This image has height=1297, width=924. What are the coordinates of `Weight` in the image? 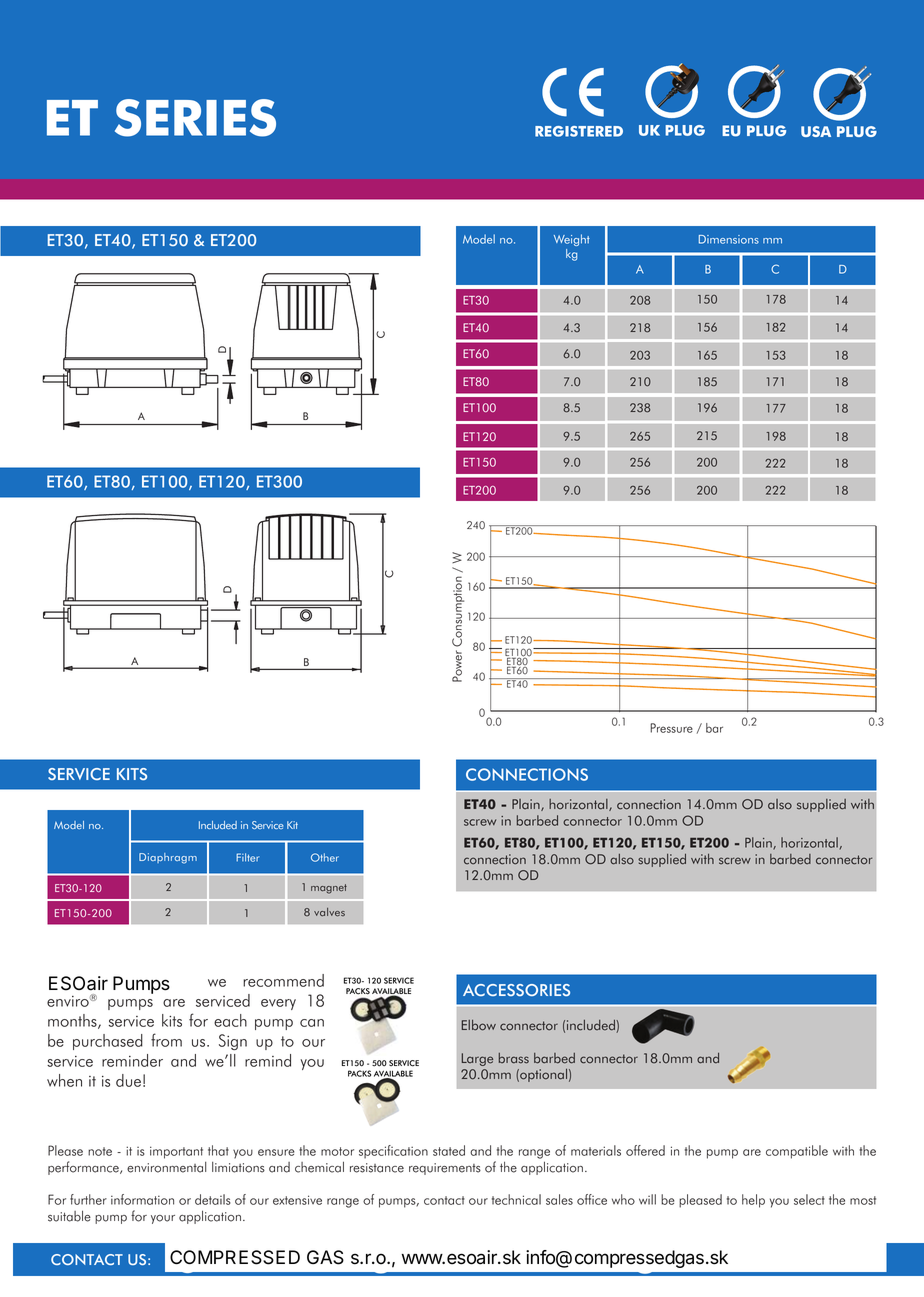 It's located at (572, 240).
